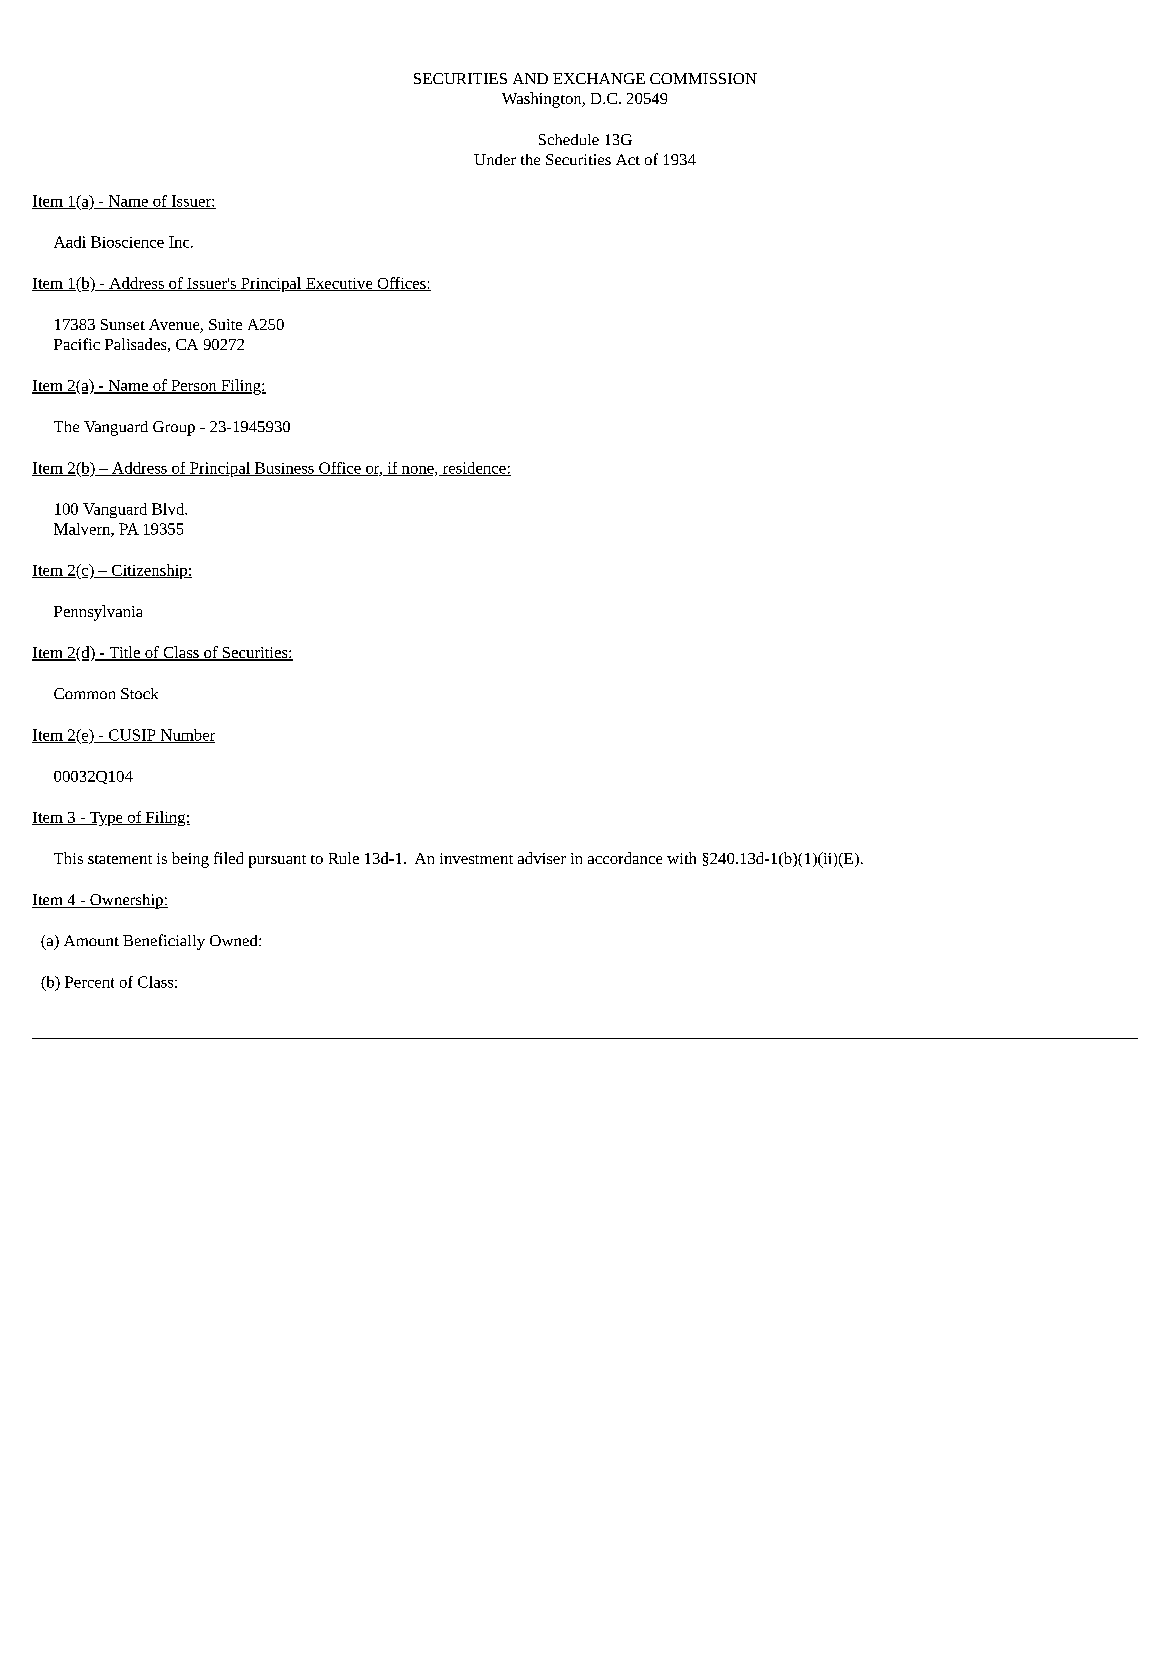  What do you see at coordinates (139, 693) in the image?
I see `Stock` at bounding box center [139, 693].
